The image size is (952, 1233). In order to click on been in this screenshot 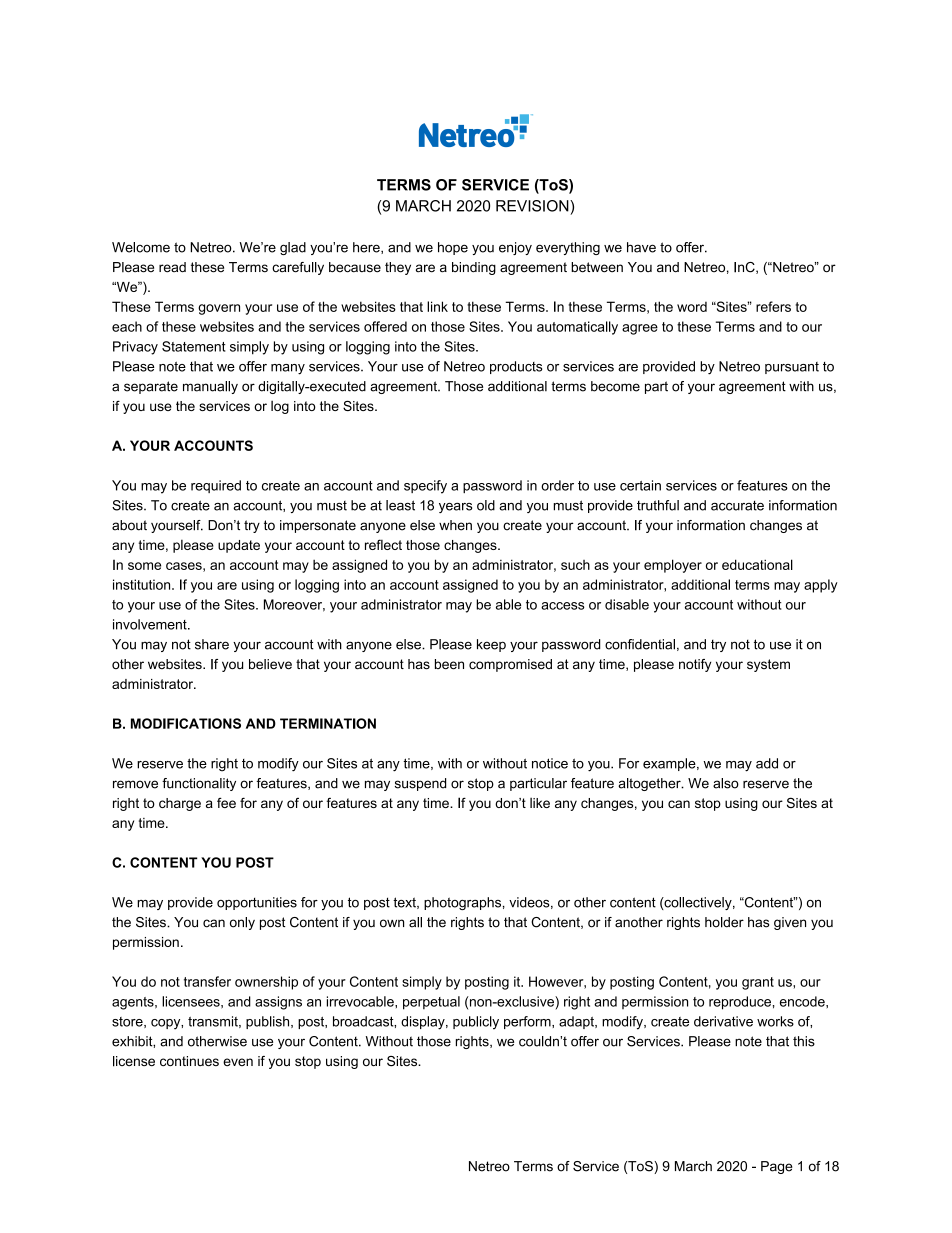, I will do `click(449, 664)`.
